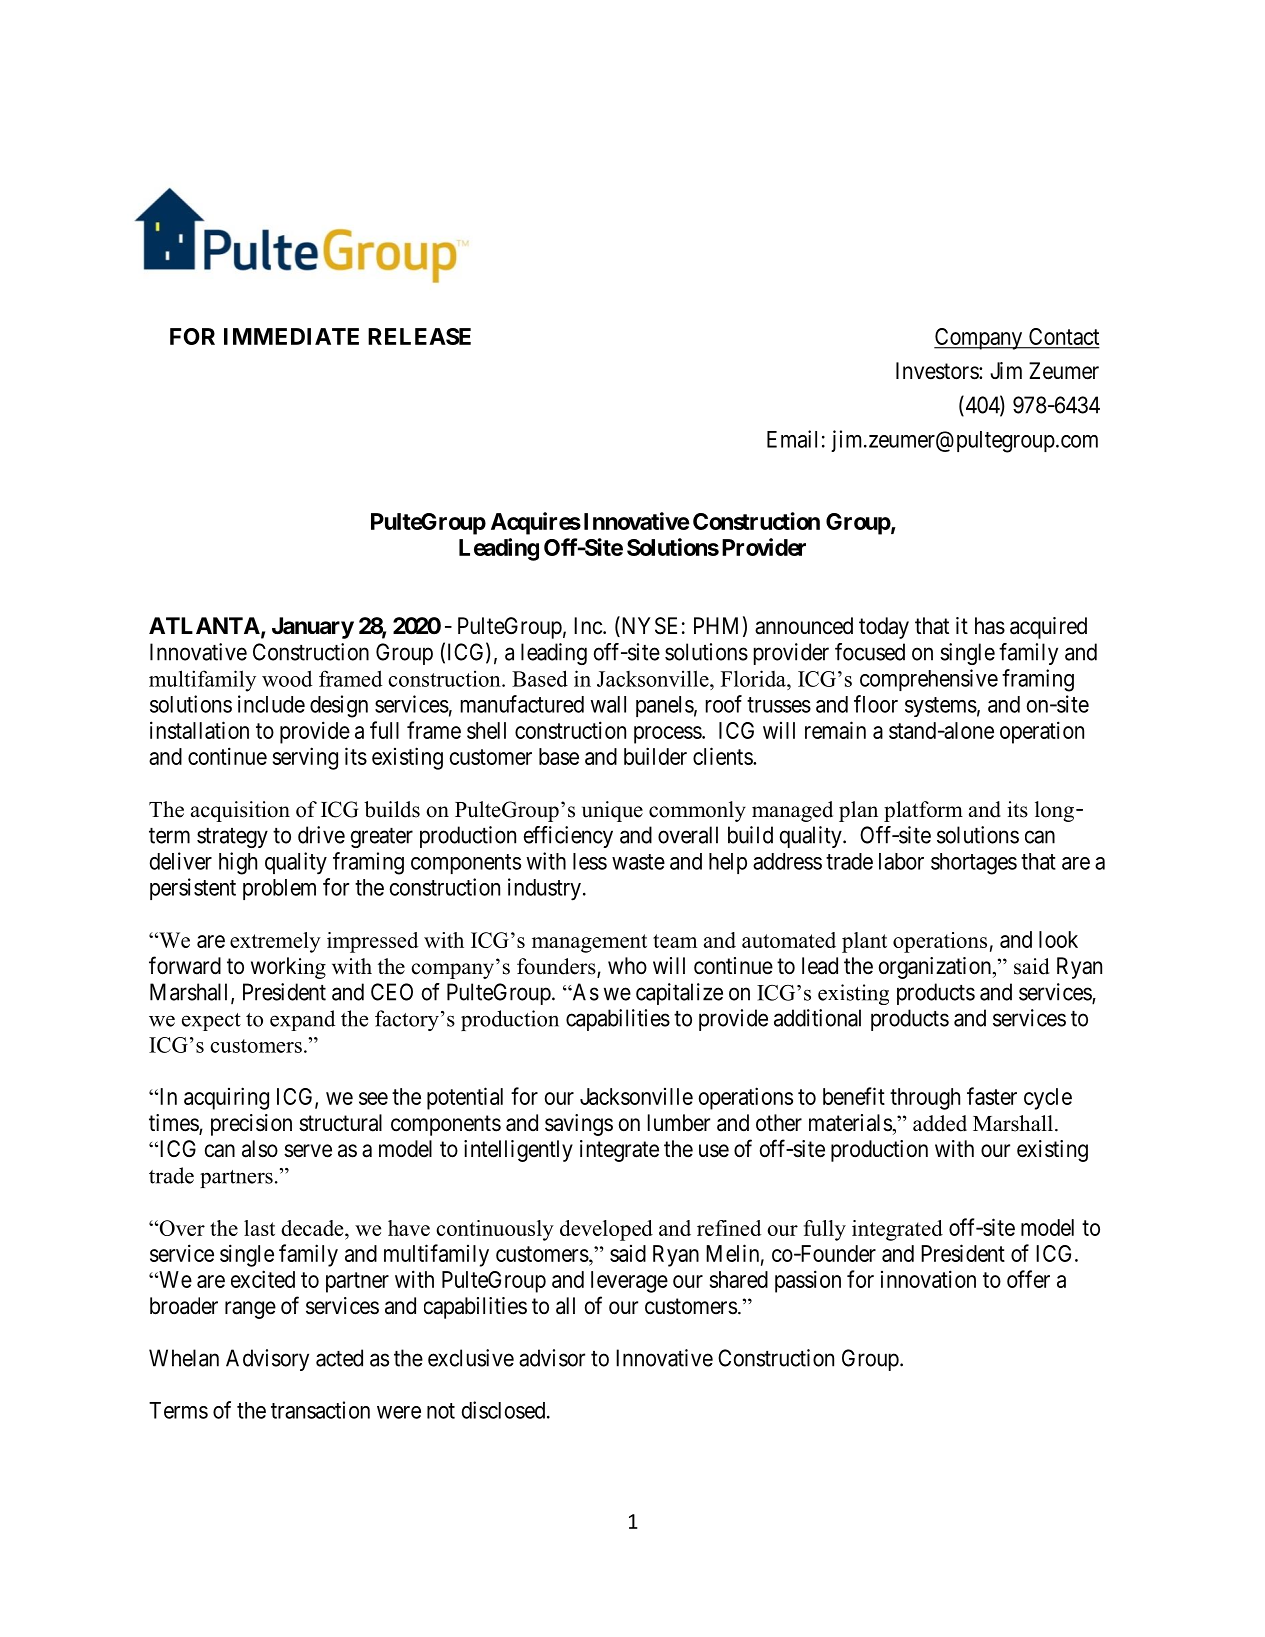  What do you see at coordinates (990, 626) in the screenshot?
I see `has` at bounding box center [990, 626].
